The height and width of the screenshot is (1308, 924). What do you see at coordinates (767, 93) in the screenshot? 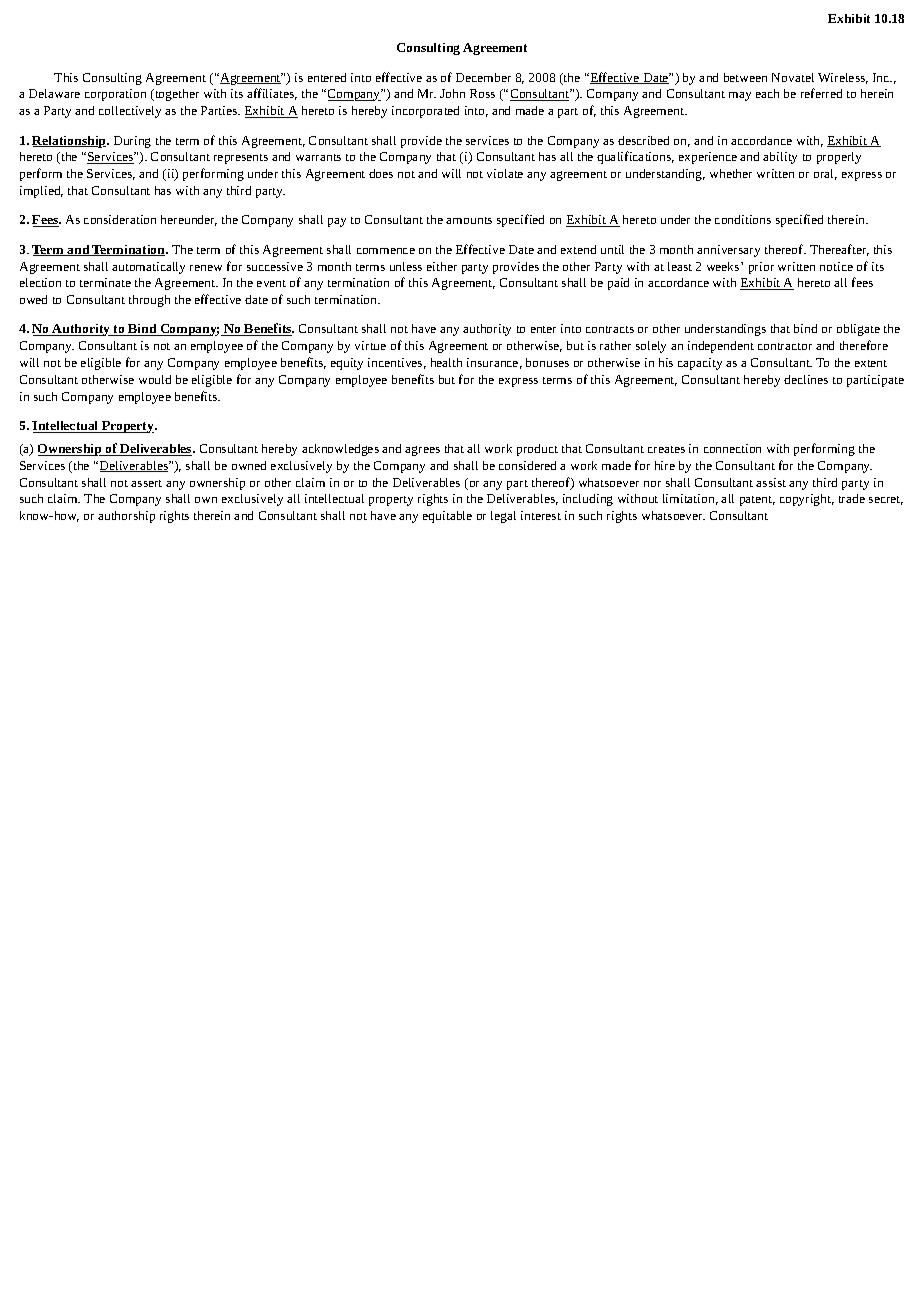
I see `each` at bounding box center [767, 93].
